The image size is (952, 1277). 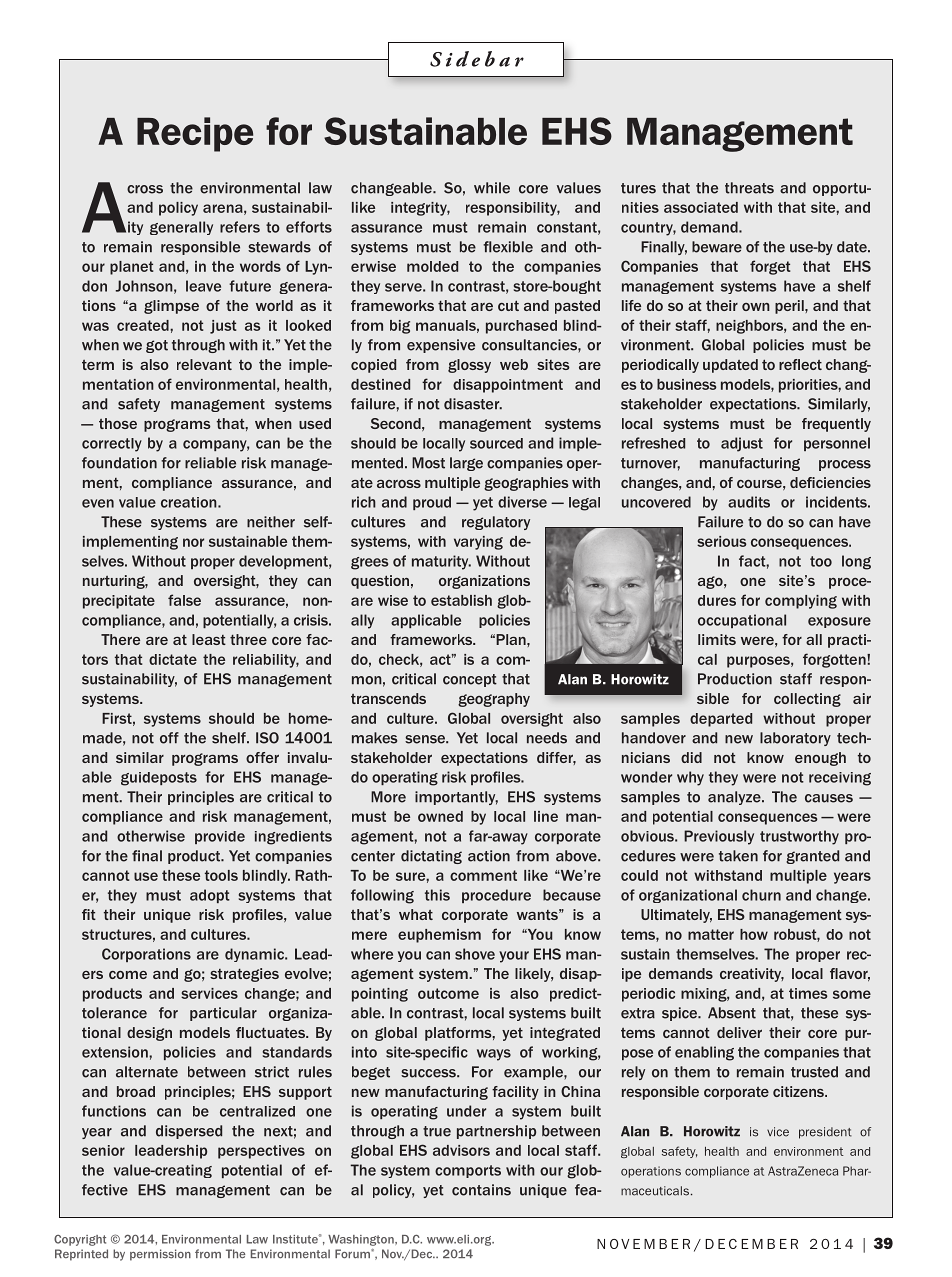 I want to click on Sidebar, so click(x=477, y=59).
